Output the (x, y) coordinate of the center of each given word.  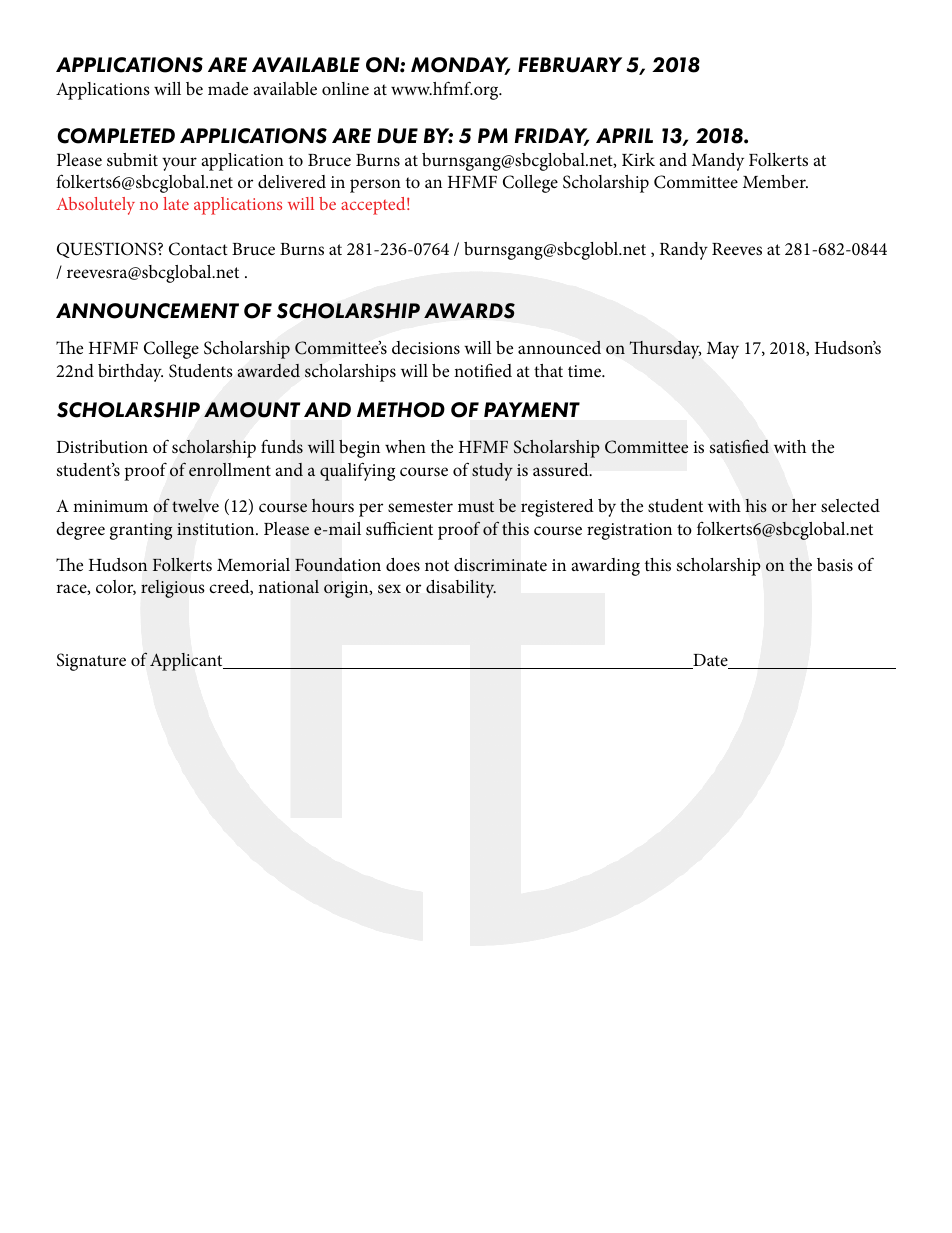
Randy (684, 251)
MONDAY (460, 66)
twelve (195, 505)
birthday (130, 373)
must (476, 506)
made (228, 88)
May (723, 350)
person (375, 186)
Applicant (187, 662)
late (176, 203)
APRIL (624, 135)
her (804, 505)
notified (483, 370)
